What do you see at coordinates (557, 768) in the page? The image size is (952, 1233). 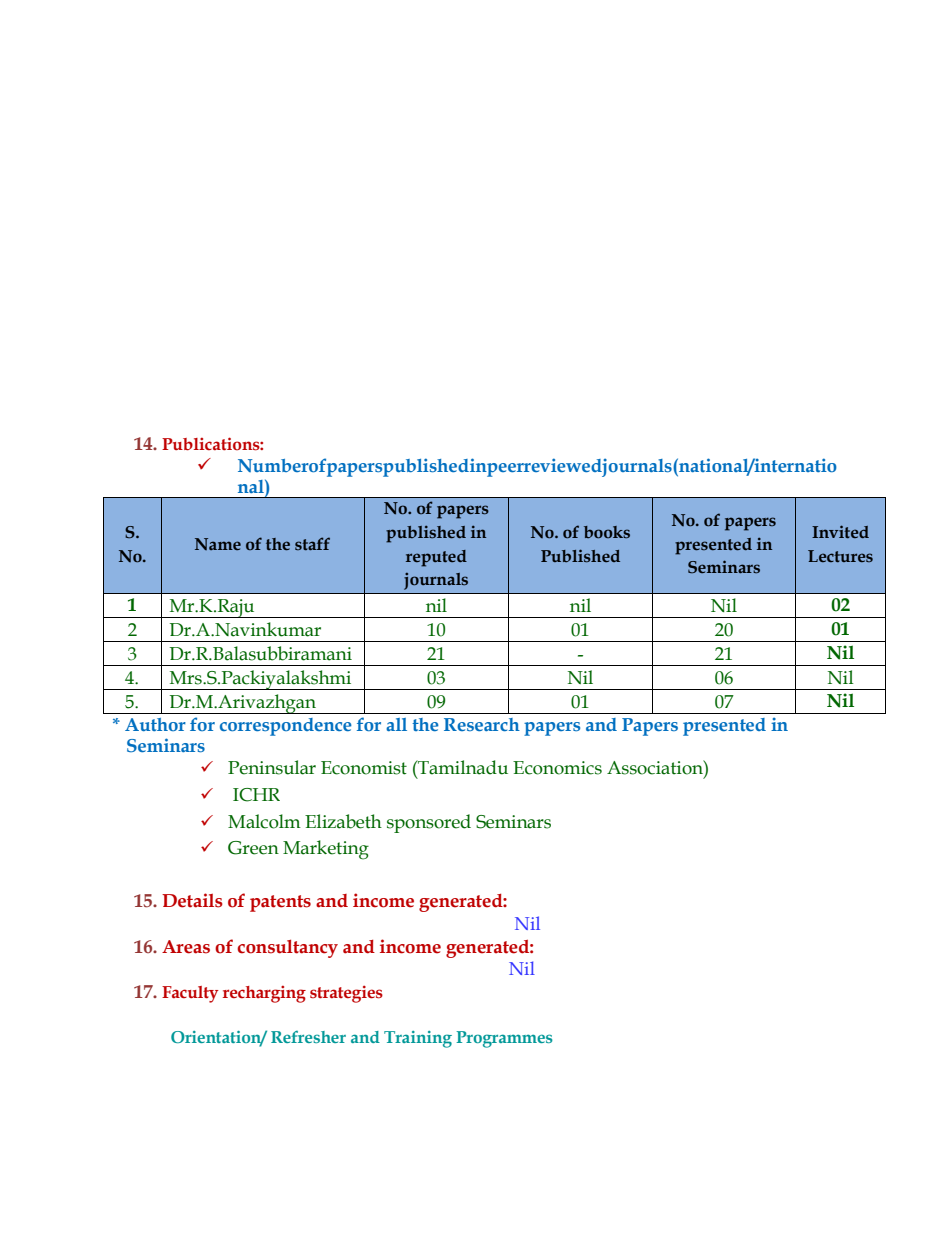 I see `Economics` at bounding box center [557, 768].
